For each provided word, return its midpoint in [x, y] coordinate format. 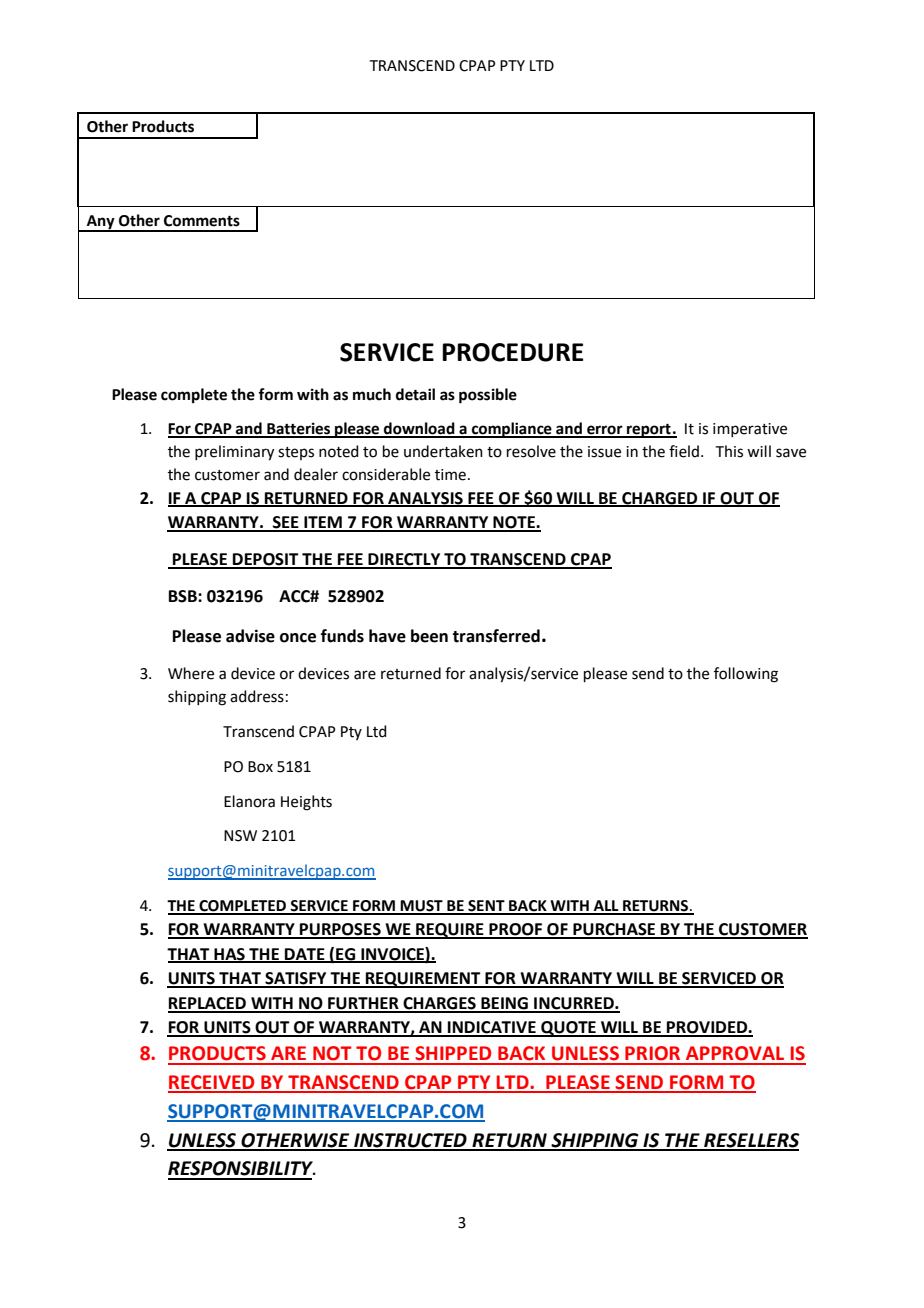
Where [191, 673]
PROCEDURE [512, 352]
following [746, 675]
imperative [750, 430]
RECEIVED [212, 1083]
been [429, 636]
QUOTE [568, 1029]
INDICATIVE [492, 1028]
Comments [202, 221]
